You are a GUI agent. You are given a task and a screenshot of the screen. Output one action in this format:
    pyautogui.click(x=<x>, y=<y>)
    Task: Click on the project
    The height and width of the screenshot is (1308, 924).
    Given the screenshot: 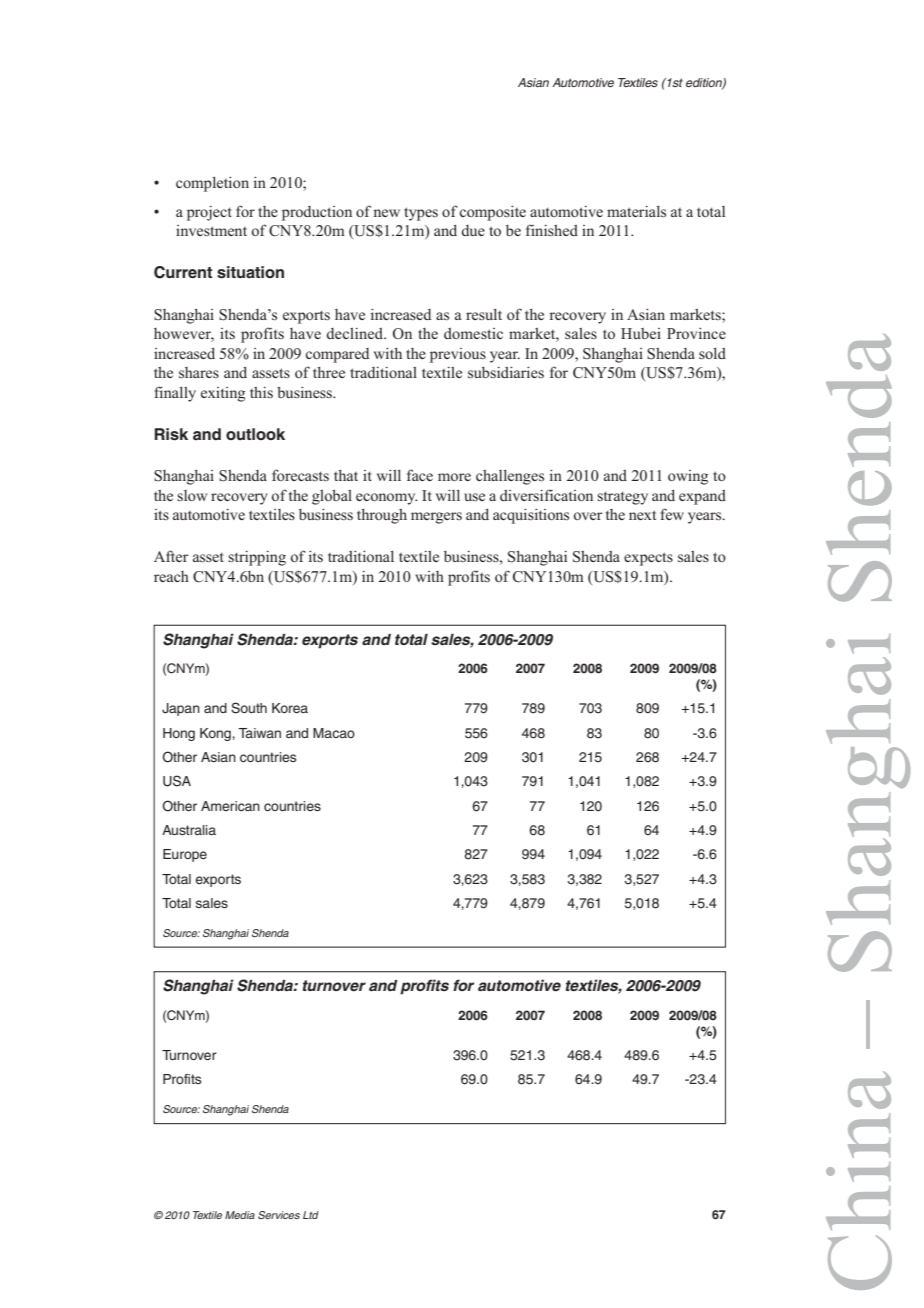 What is the action you would take?
    pyautogui.click(x=209, y=213)
